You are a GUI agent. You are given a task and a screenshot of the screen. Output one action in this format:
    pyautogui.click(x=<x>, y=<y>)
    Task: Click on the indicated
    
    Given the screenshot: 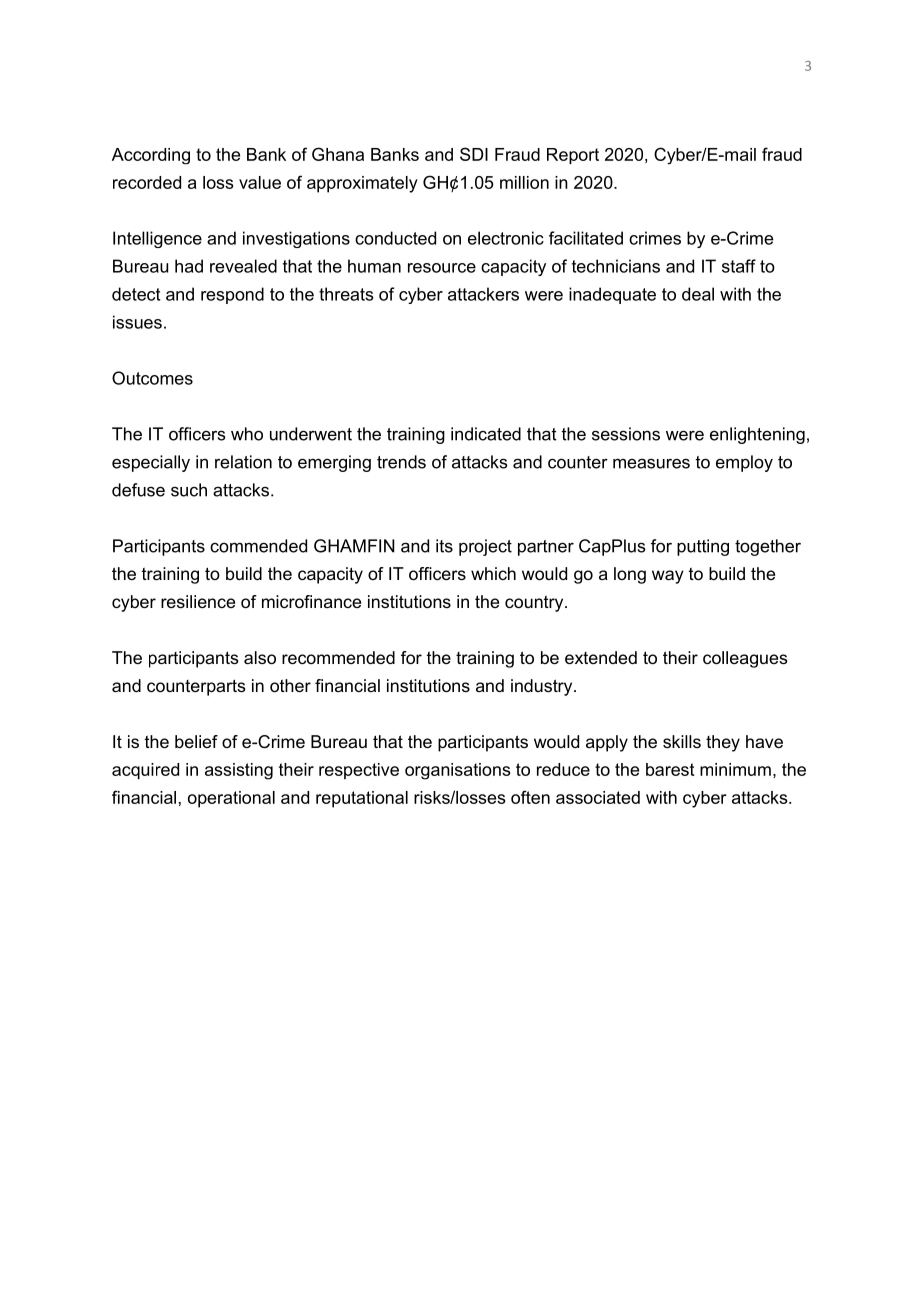 What is the action you would take?
    pyautogui.click(x=486, y=434)
